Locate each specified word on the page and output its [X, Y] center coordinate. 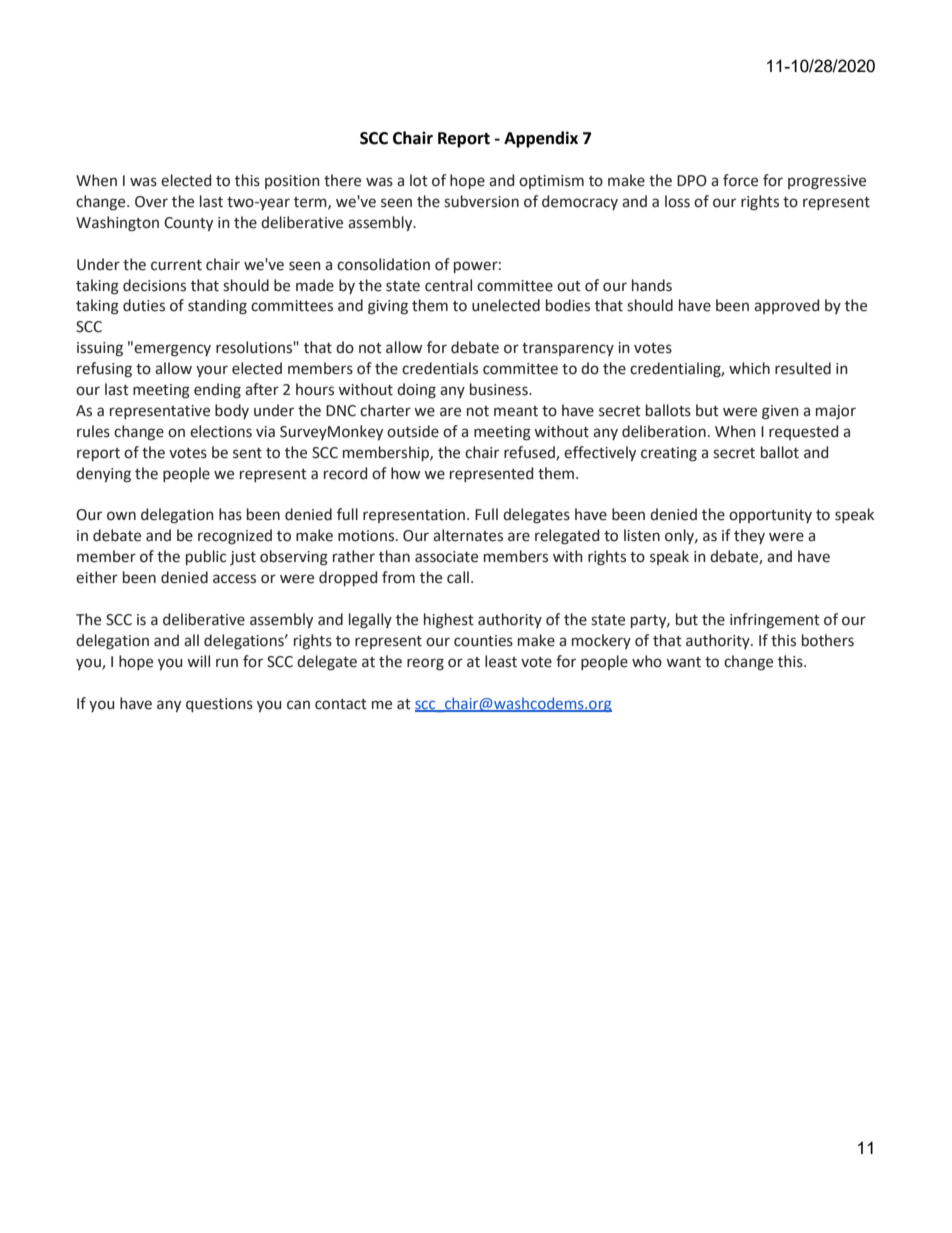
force [740, 180]
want [683, 662]
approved [786, 306]
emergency [172, 350]
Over [151, 202]
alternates [468, 535]
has [230, 514]
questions [219, 705]
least [501, 661]
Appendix [541, 139]
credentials [440, 368]
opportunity [770, 516]
